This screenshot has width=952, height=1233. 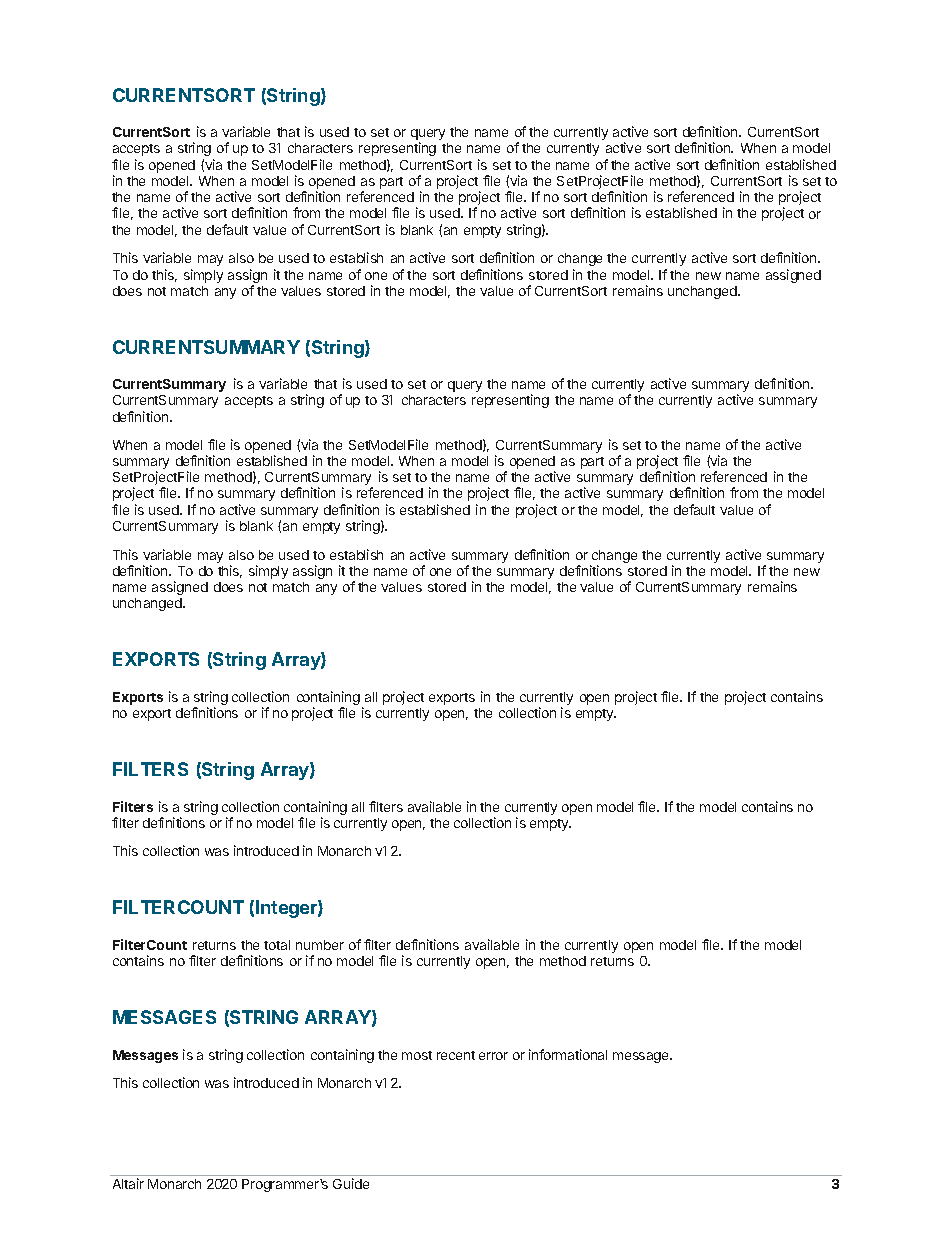 I want to click on number, so click(x=320, y=945).
